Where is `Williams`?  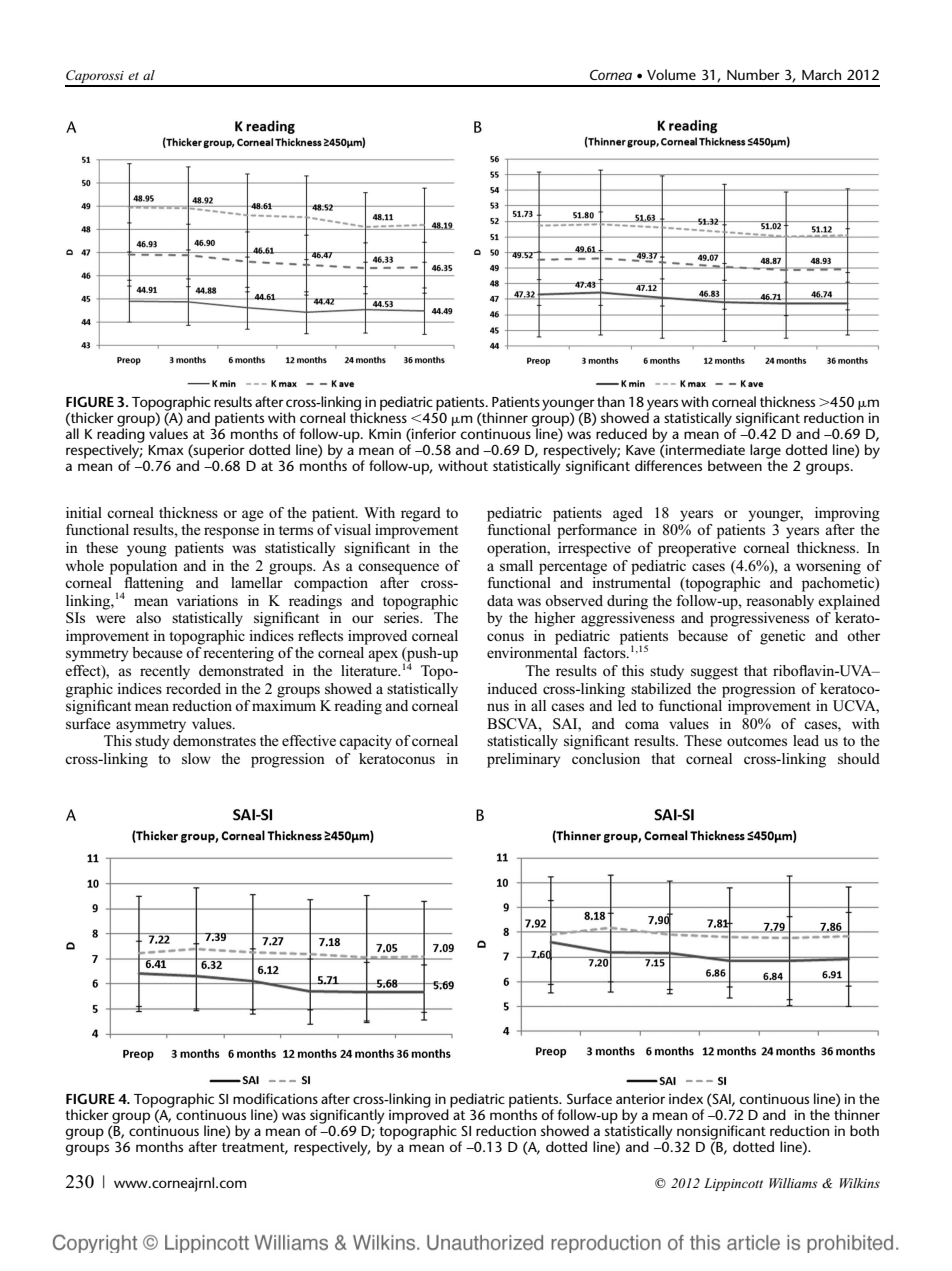
Williams is located at coordinates (793, 1183).
